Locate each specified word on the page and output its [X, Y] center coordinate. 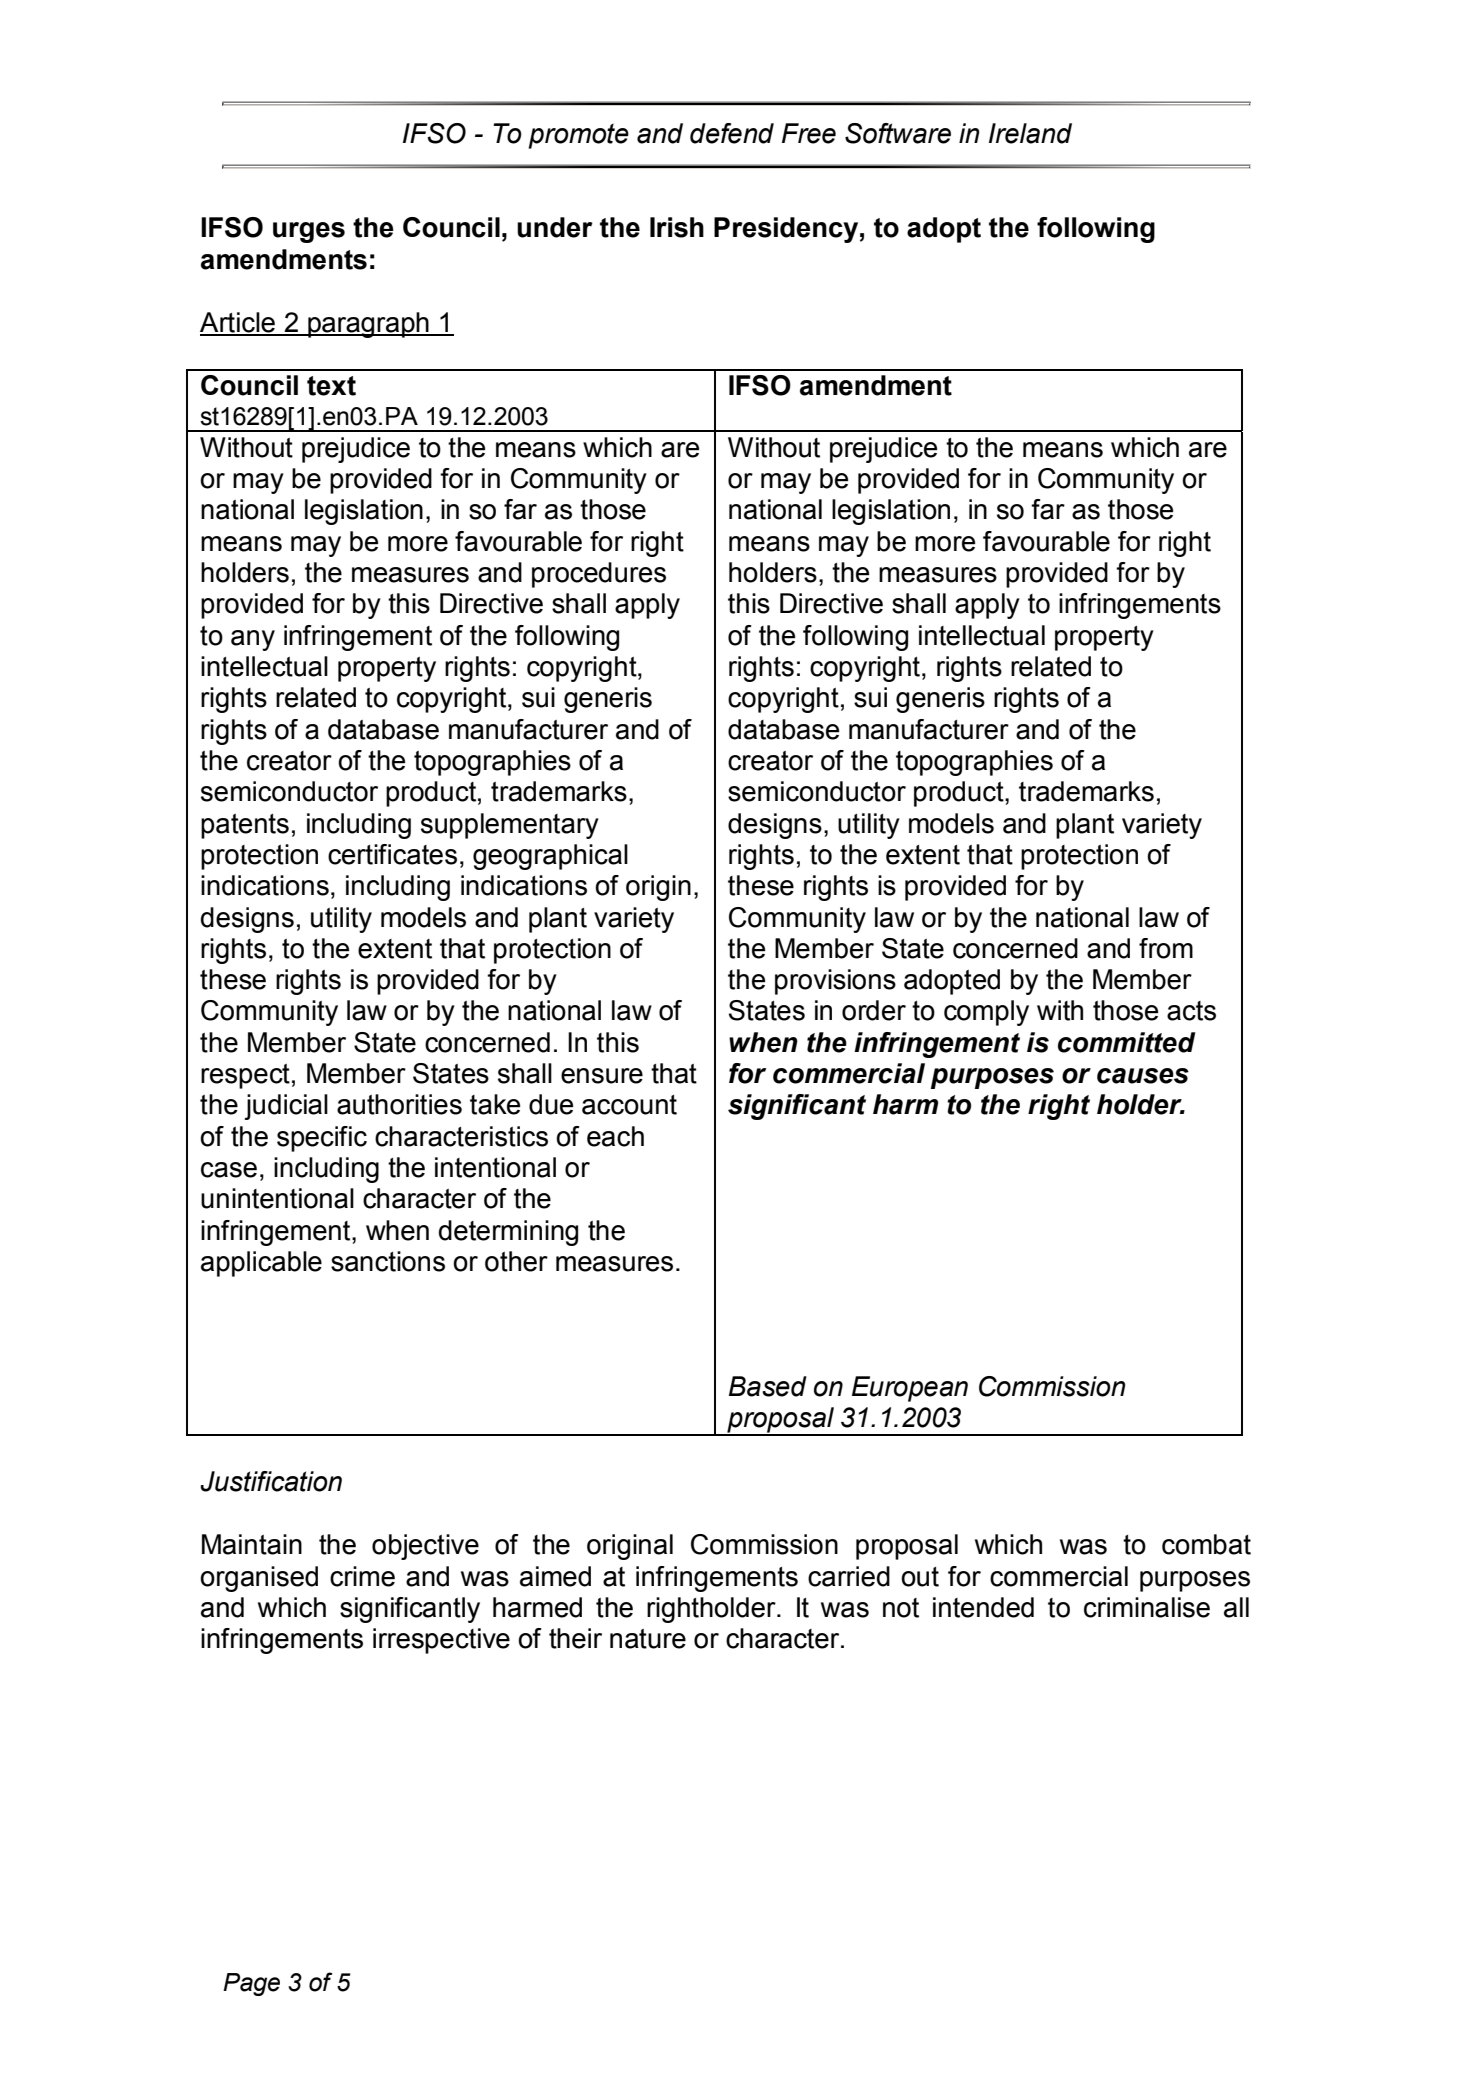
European [910, 1389]
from [1166, 948]
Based [768, 1386]
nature [648, 1639]
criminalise [1147, 1607]
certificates [392, 854]
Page [251, 1984]
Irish [677, 227]
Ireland [1030, 133]
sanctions [388, 1261]
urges [309, 232]
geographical [550, 857]
